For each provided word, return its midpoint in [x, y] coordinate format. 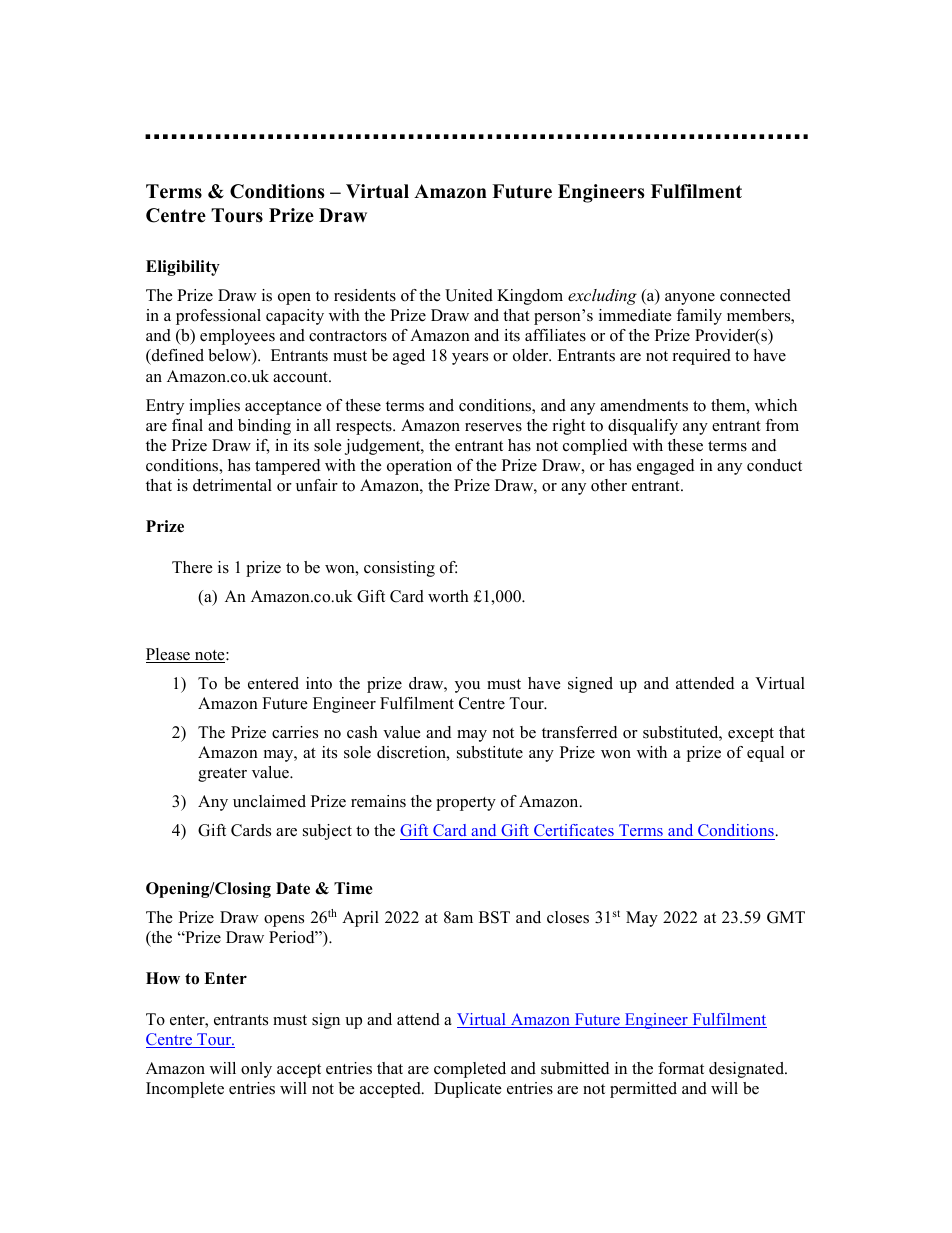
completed [470, 1070]
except [751, 735]
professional [218, 317]
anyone [690, 299]
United [469, 295]
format [681, 1068]
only [256, 1070]
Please [169, 655]
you [467, 687]
